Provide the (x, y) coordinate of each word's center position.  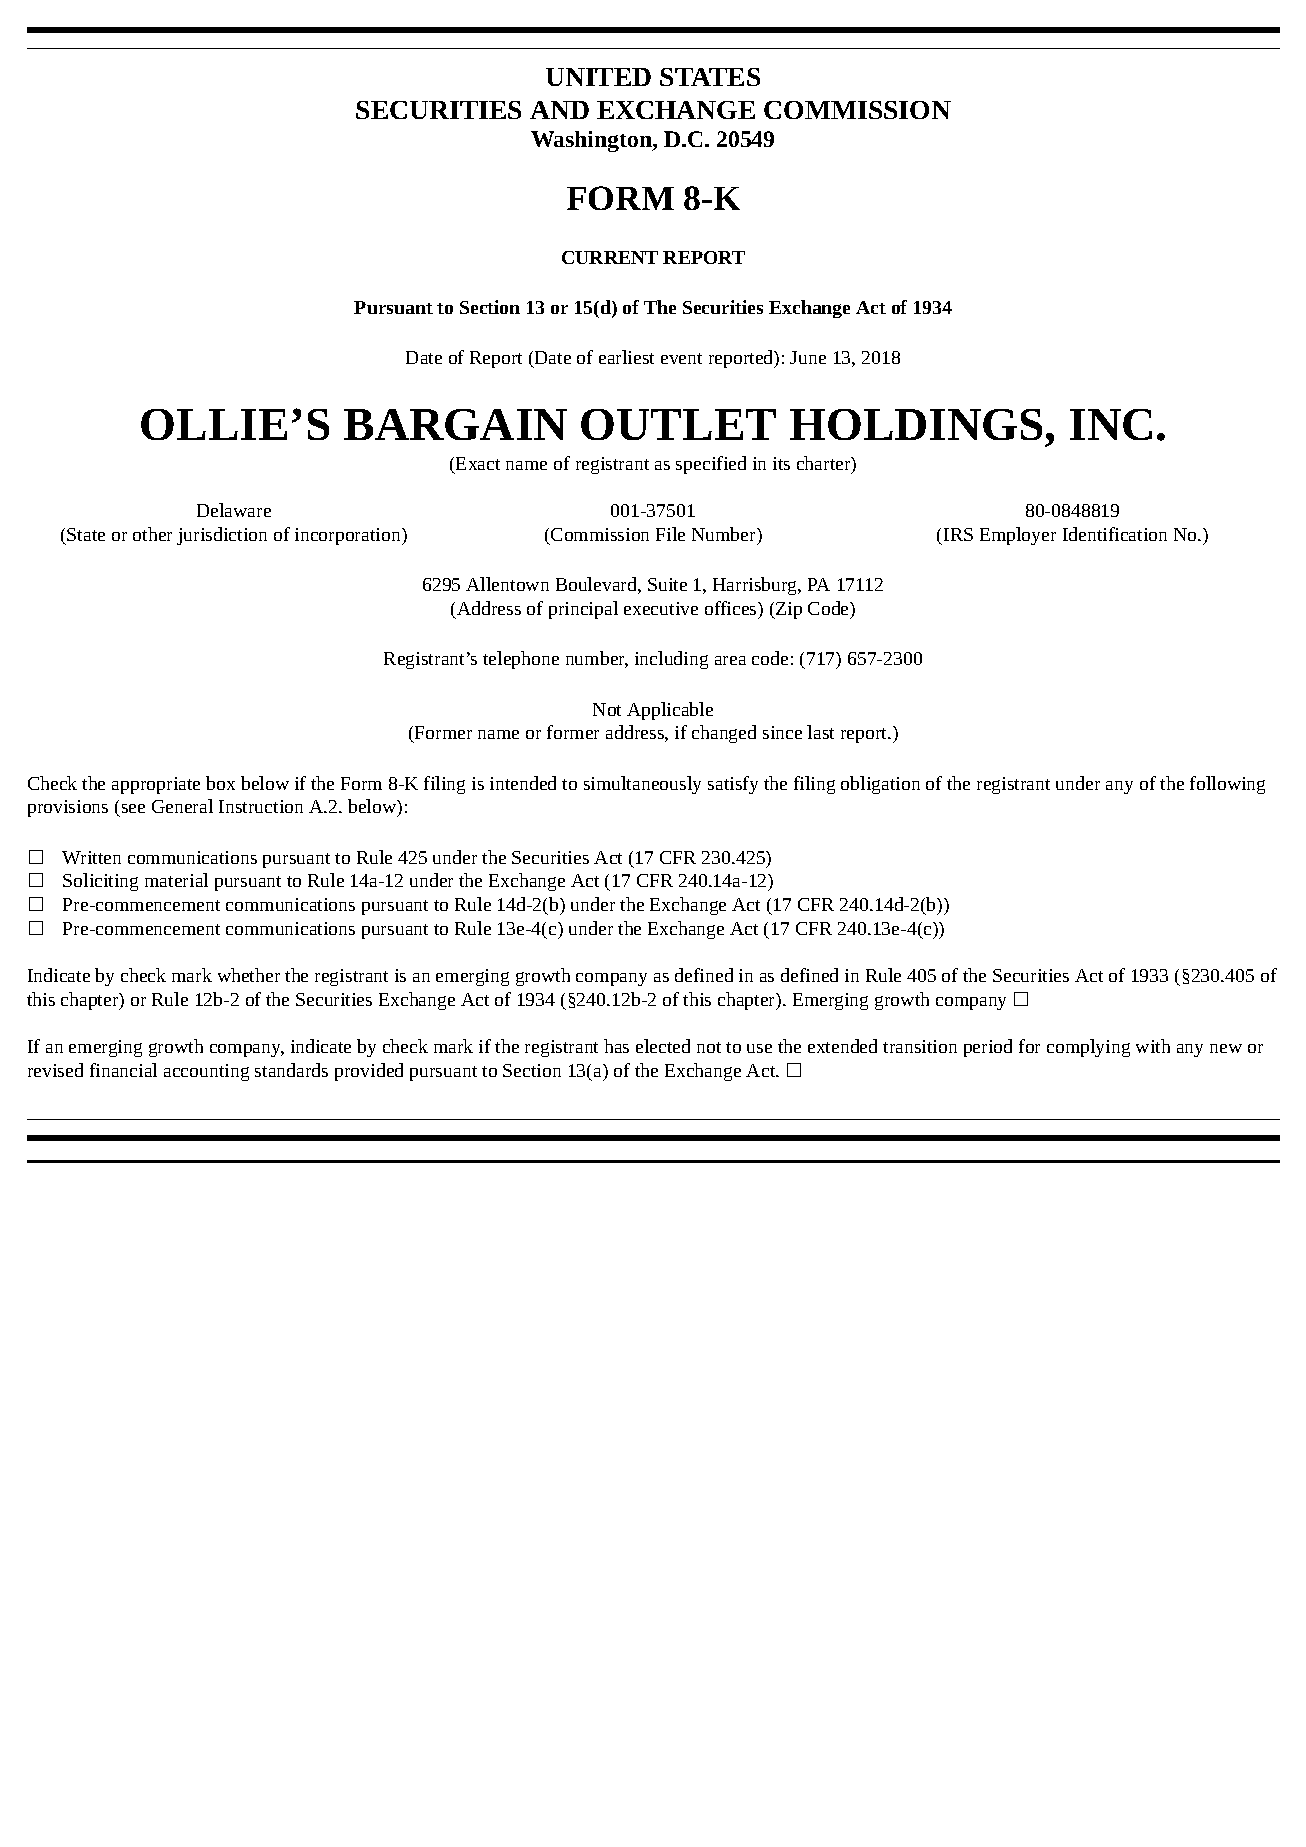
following (1227, 785)
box (220, 783)
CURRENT (610, 257)
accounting (206, 1072)
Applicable (670, 711)
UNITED (598, 77)
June (808, 357)
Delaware (234, 510)
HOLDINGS (916, 424)
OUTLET (678, 424)
